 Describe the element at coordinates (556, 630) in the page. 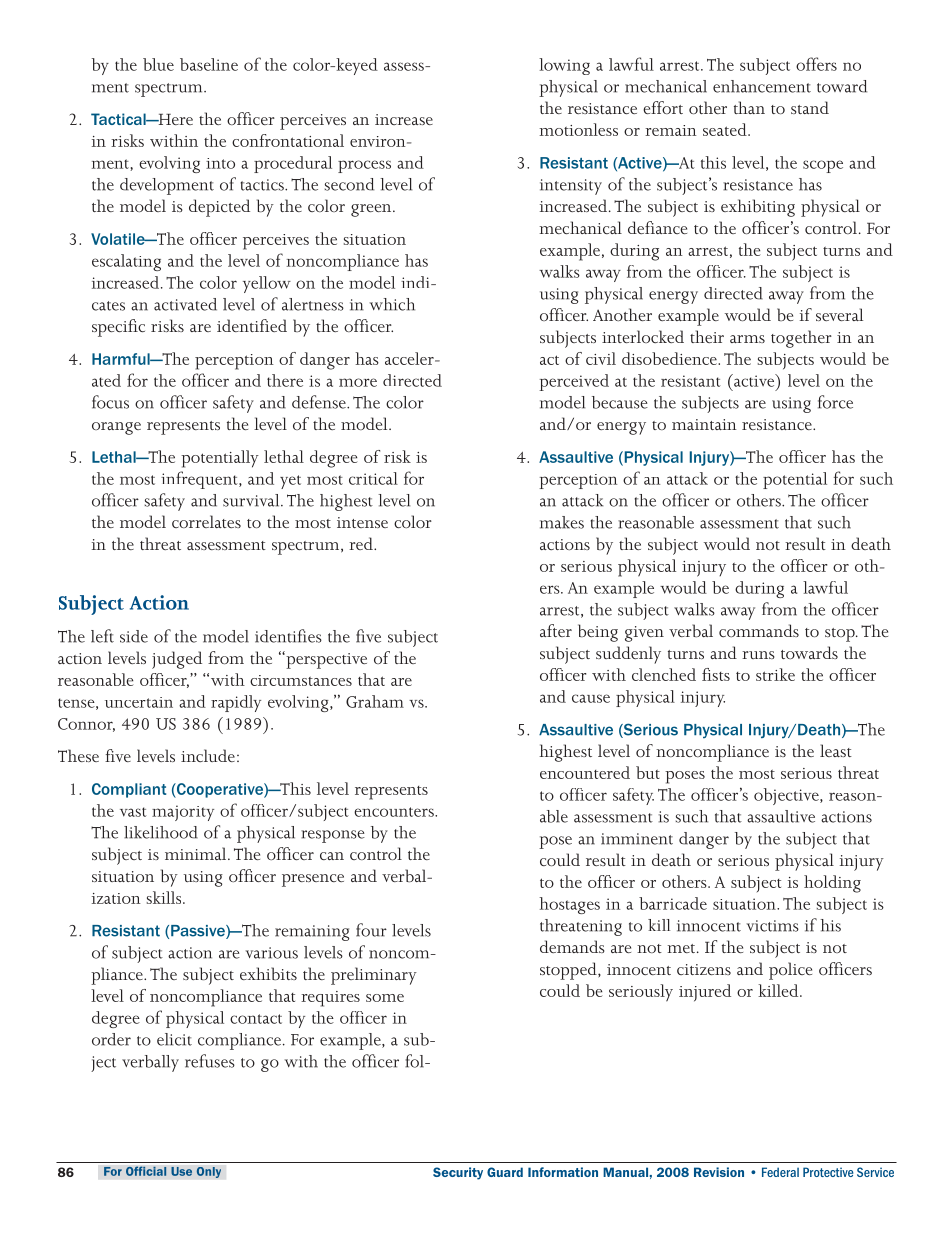

I see `after` at that location.
